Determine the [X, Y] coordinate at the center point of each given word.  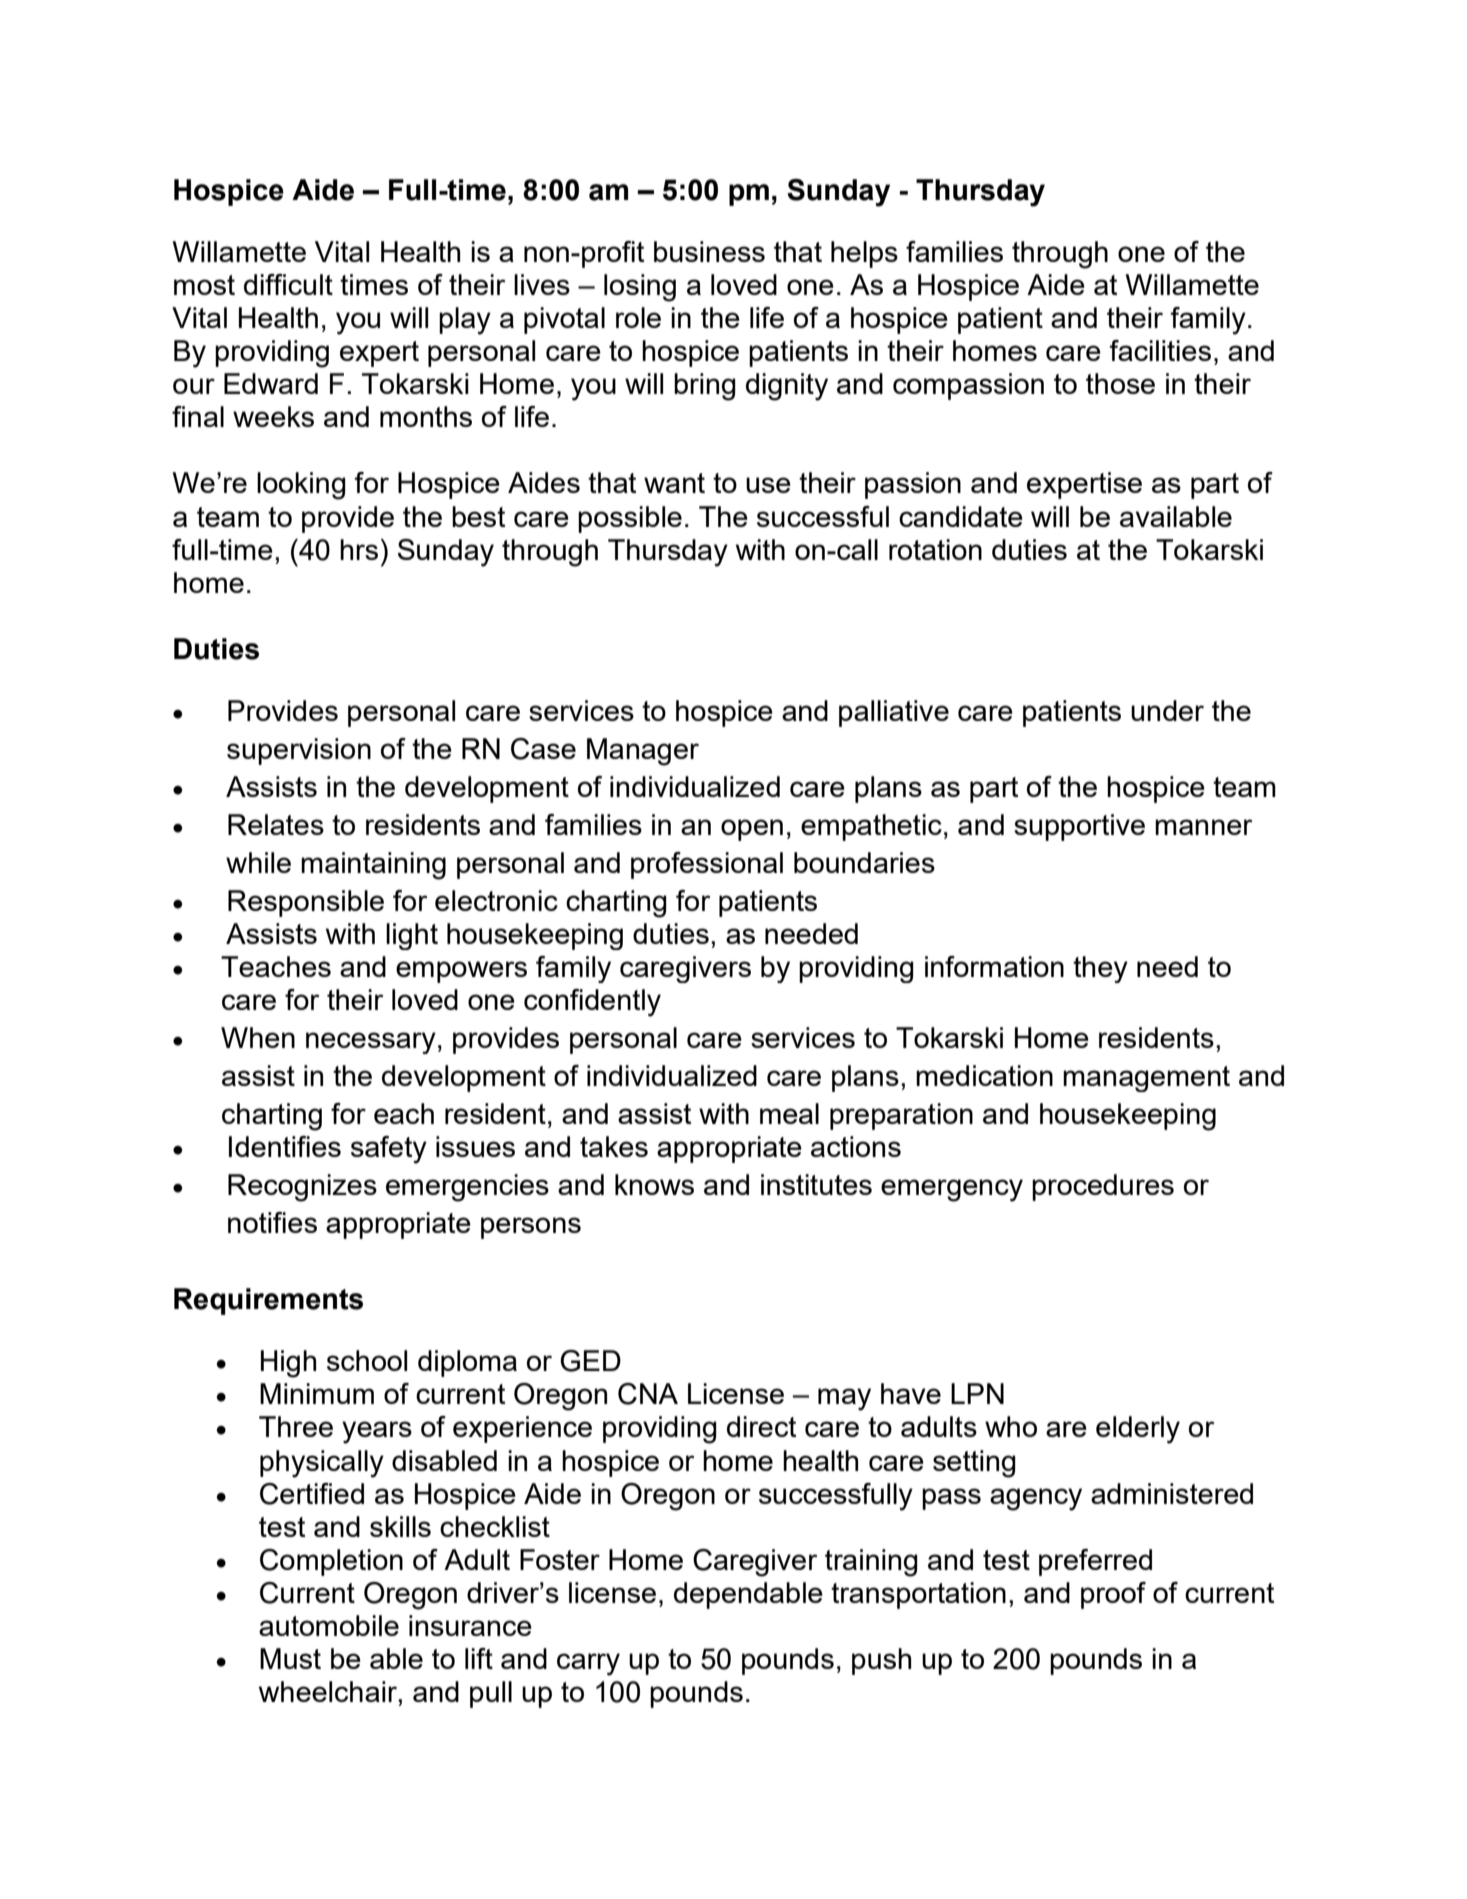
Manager [643, 752]
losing [640, 288]
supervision [299, 751]
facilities [1160, 350]
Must [290, 1658]
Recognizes [302, 1188]
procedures [1103, 1187]
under [1167, 710]
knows [654, 1184]
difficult [288, 284]
